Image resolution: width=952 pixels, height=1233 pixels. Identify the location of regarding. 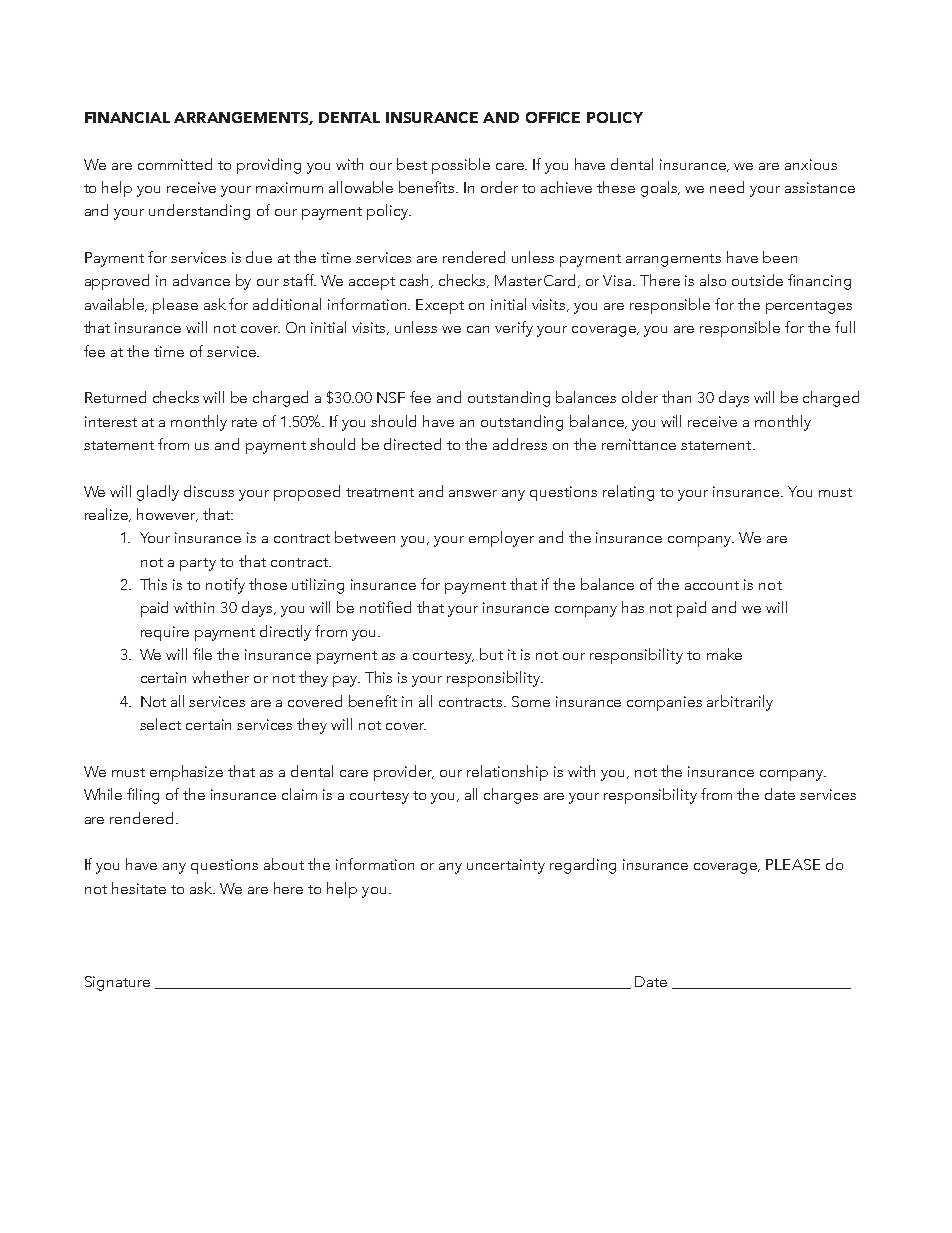
(583, 866).
